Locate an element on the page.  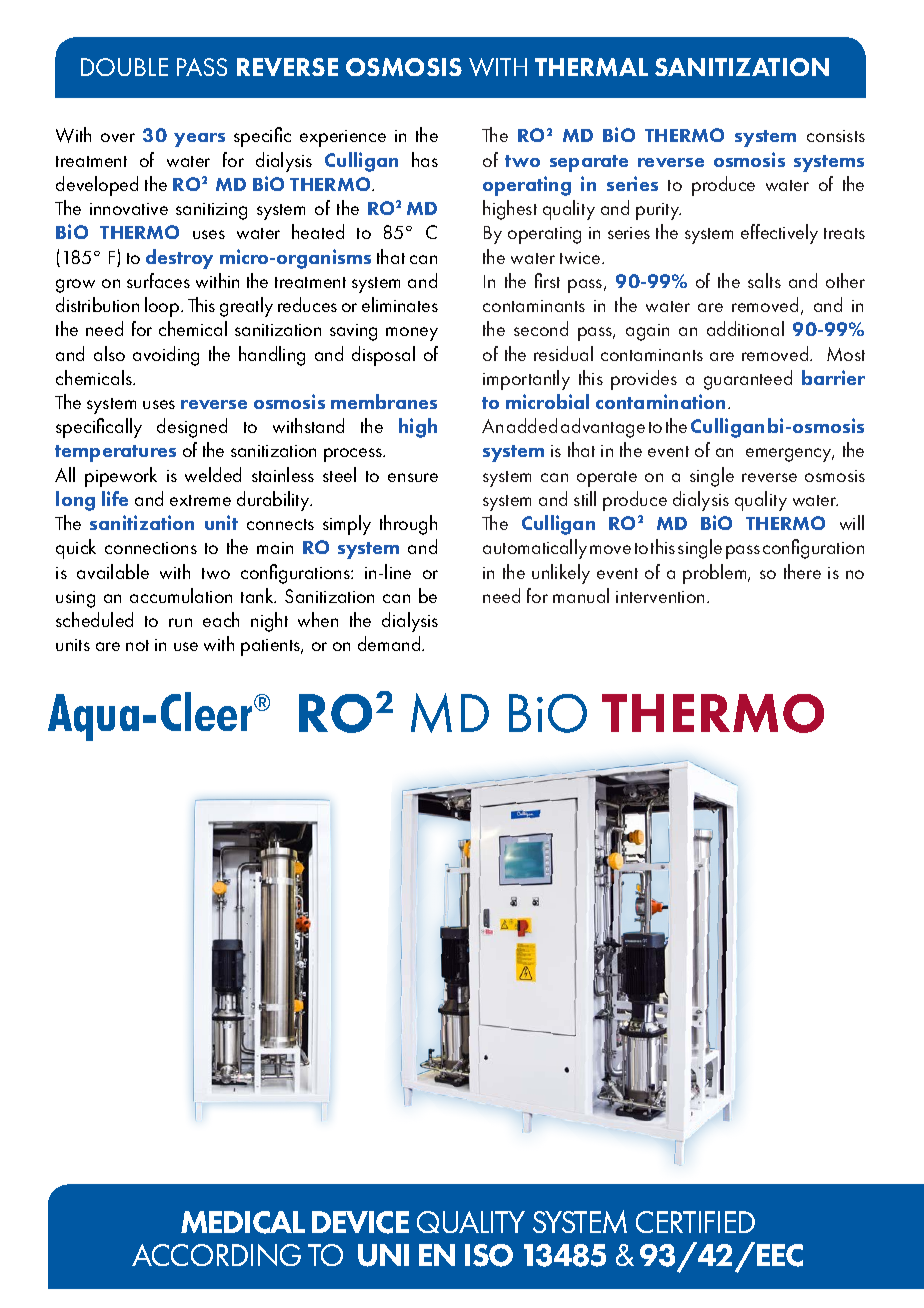
problem is located at coordinates (716, 574).
